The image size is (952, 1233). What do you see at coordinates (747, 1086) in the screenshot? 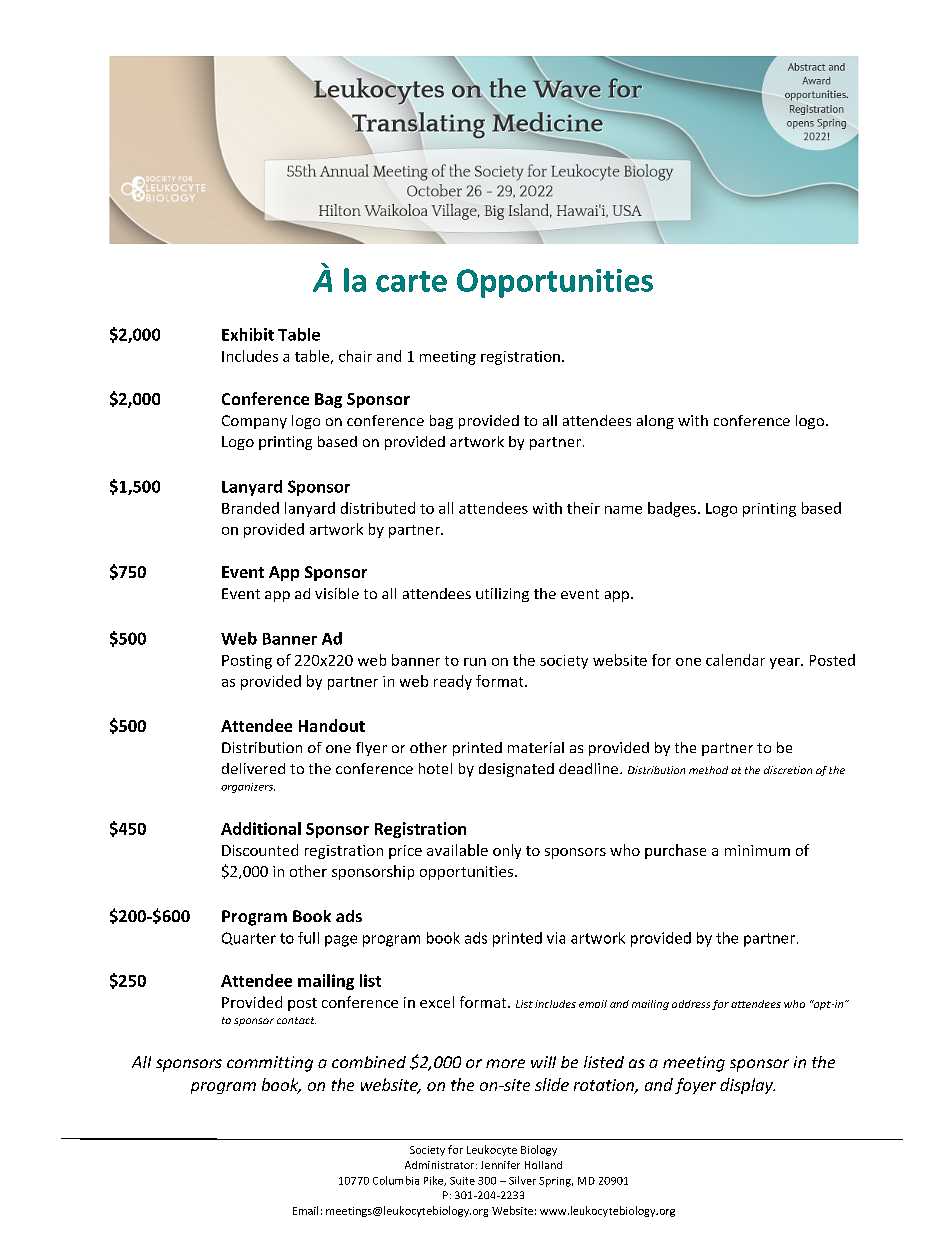
I see `display` at bounding box center [747, 1086].
